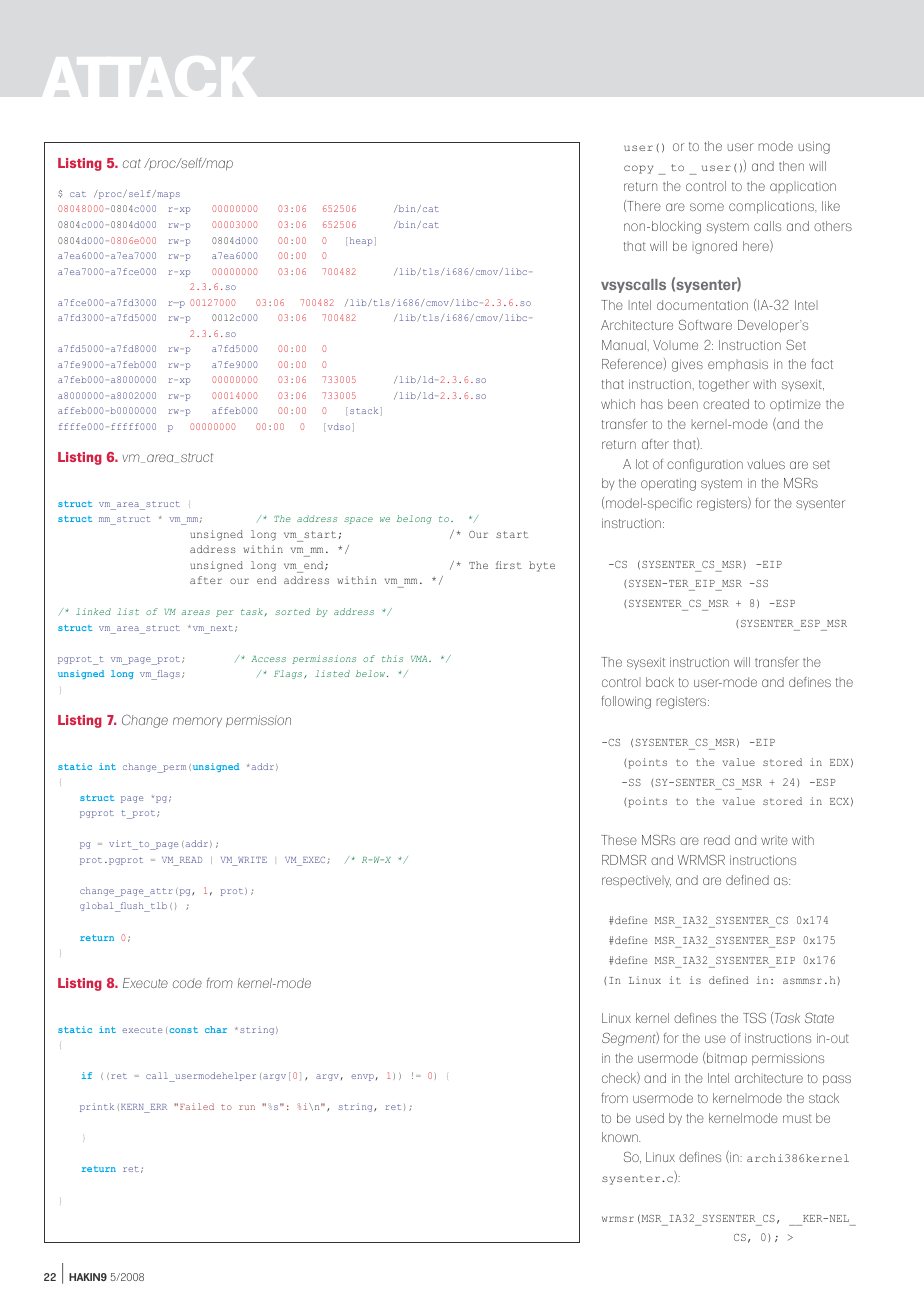  What do you see at coordinates (636, 881) in the screenshot?
I see `respectively` at bounding box center [636, 881].
